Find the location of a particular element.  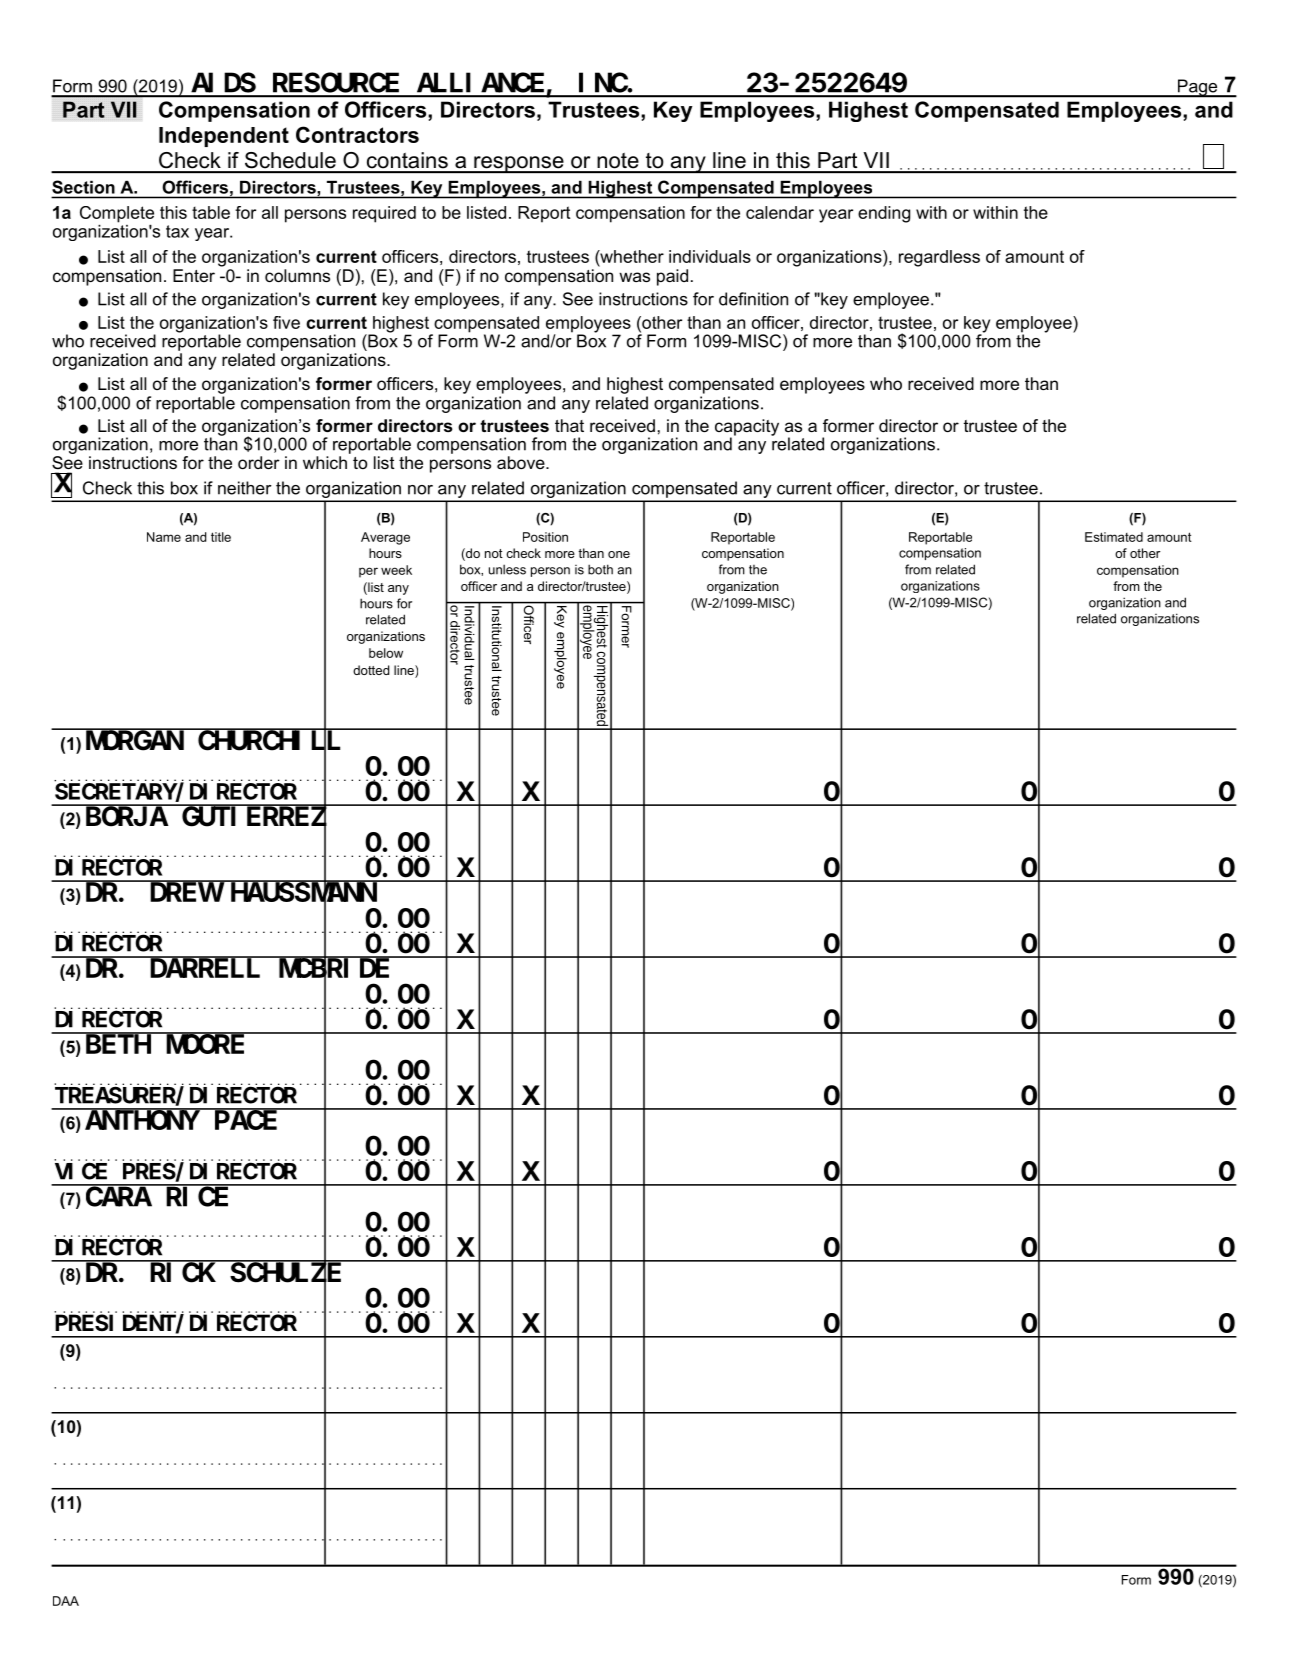

dotted is located at coordinates (371, 670).
